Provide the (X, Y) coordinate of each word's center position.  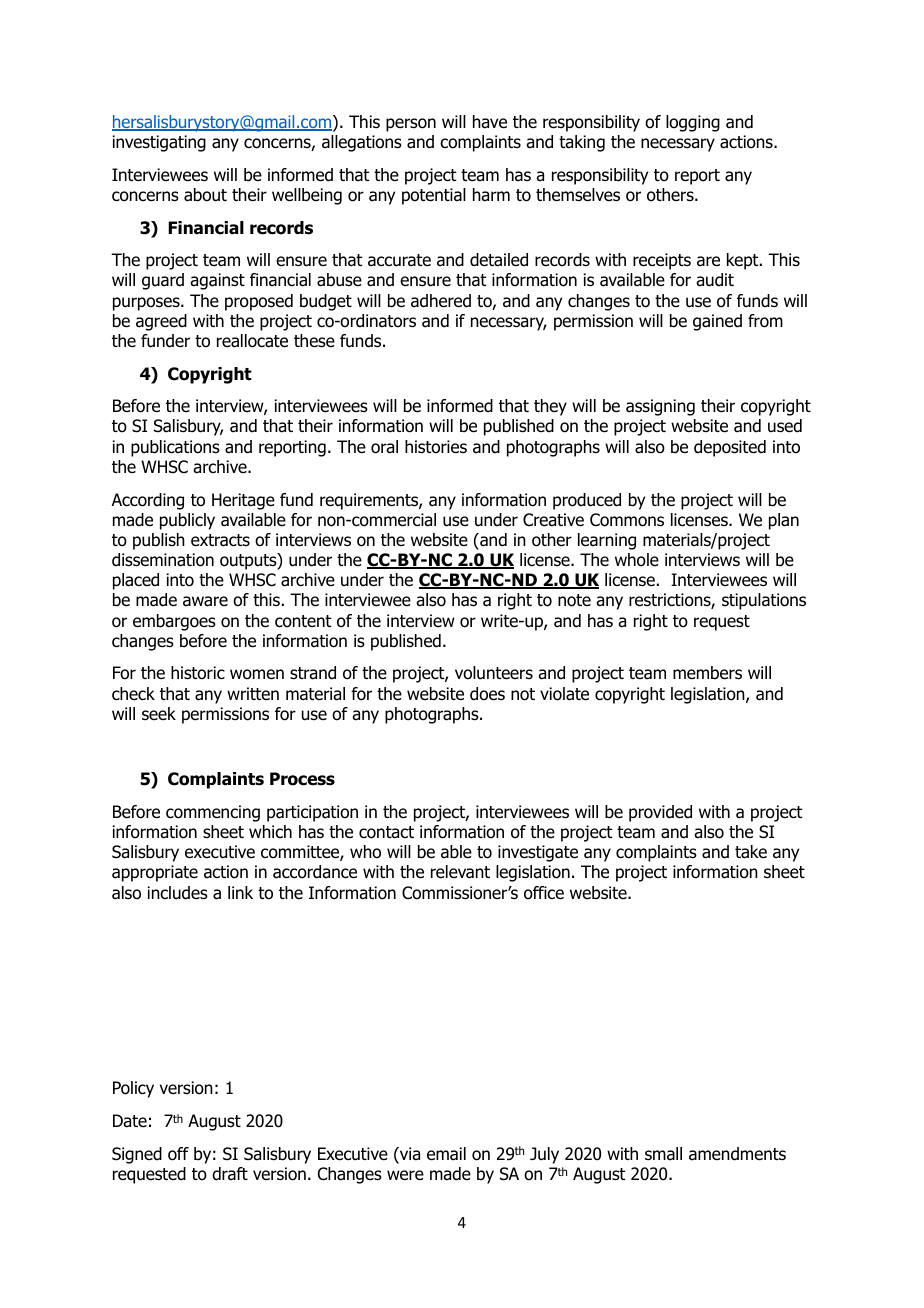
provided (660, 813)
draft (230, 1174)
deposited (730, 448)
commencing (213, 813)
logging (693, 123)
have (490, 122)
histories (436, 447)
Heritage (243, 501)
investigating (159, 143)
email (446, 1154)
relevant (460, 872)
